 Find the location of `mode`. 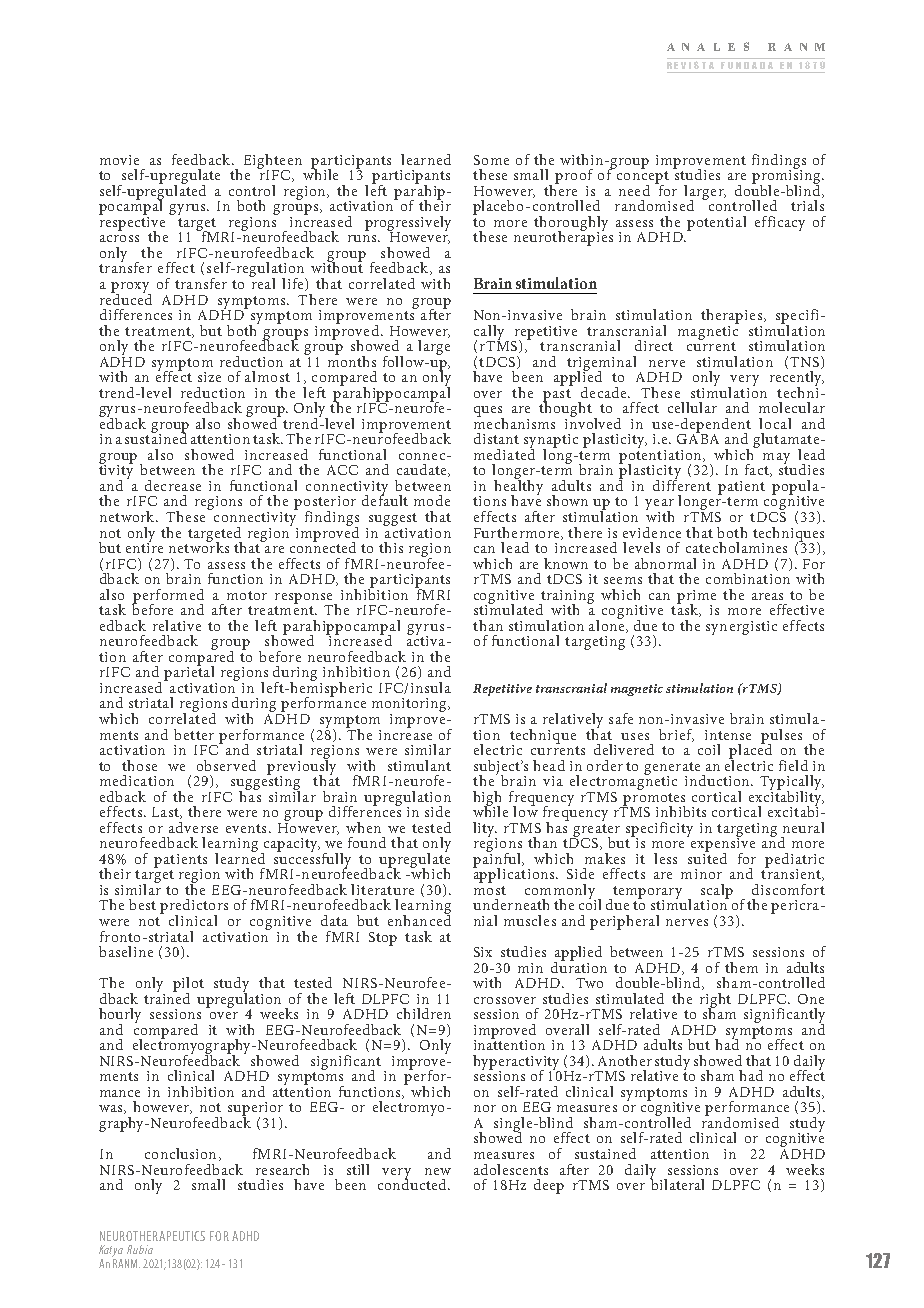

mode is located at coordinates (432, 500).
